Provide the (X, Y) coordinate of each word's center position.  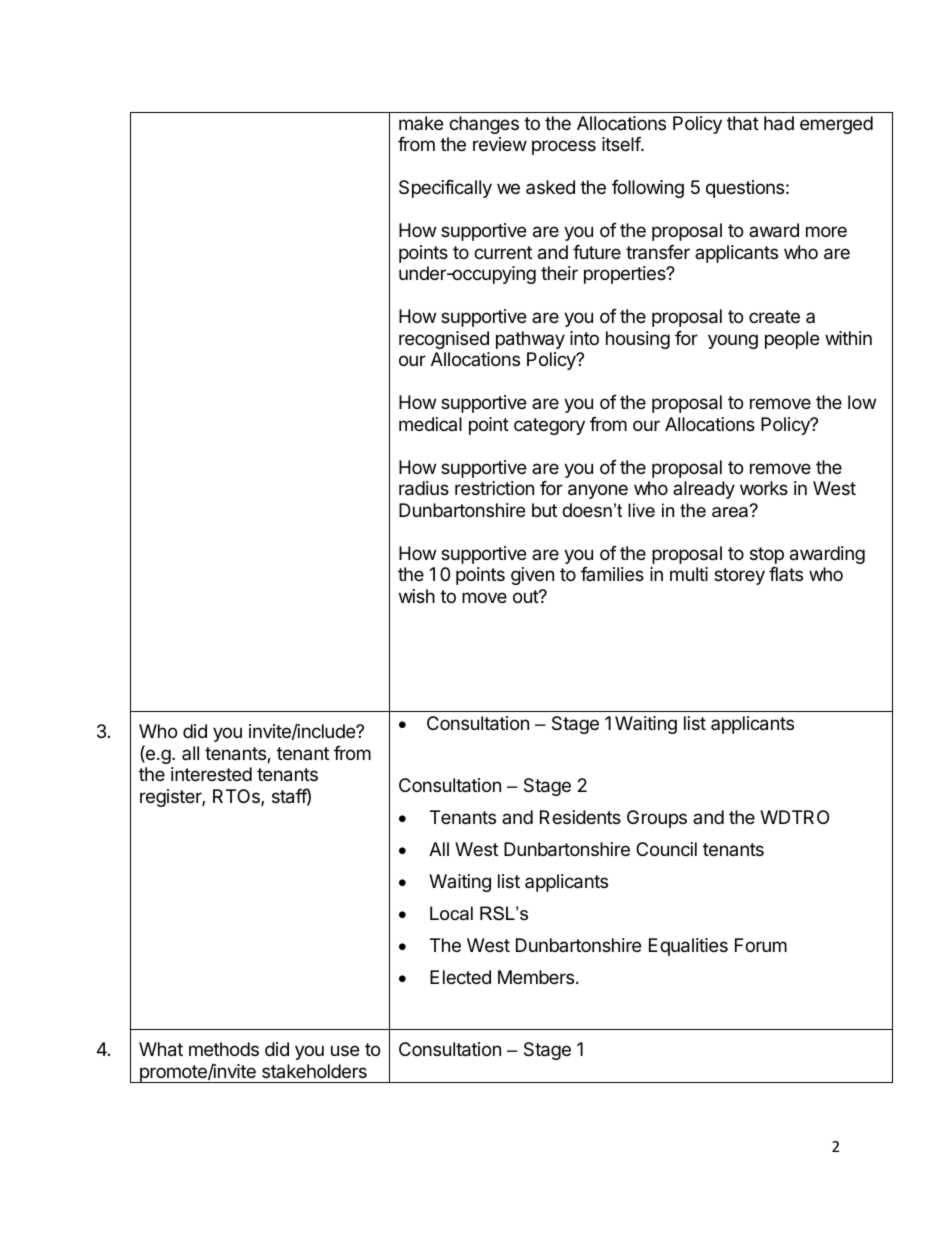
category (549, 426)
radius (424, 488)
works (764, 488)
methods (224, 1049)
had (779, 123)
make (421, 123)
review (500, 144)
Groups (657, 819)
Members (536, 977)
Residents (580, 817)
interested (211, 774)
